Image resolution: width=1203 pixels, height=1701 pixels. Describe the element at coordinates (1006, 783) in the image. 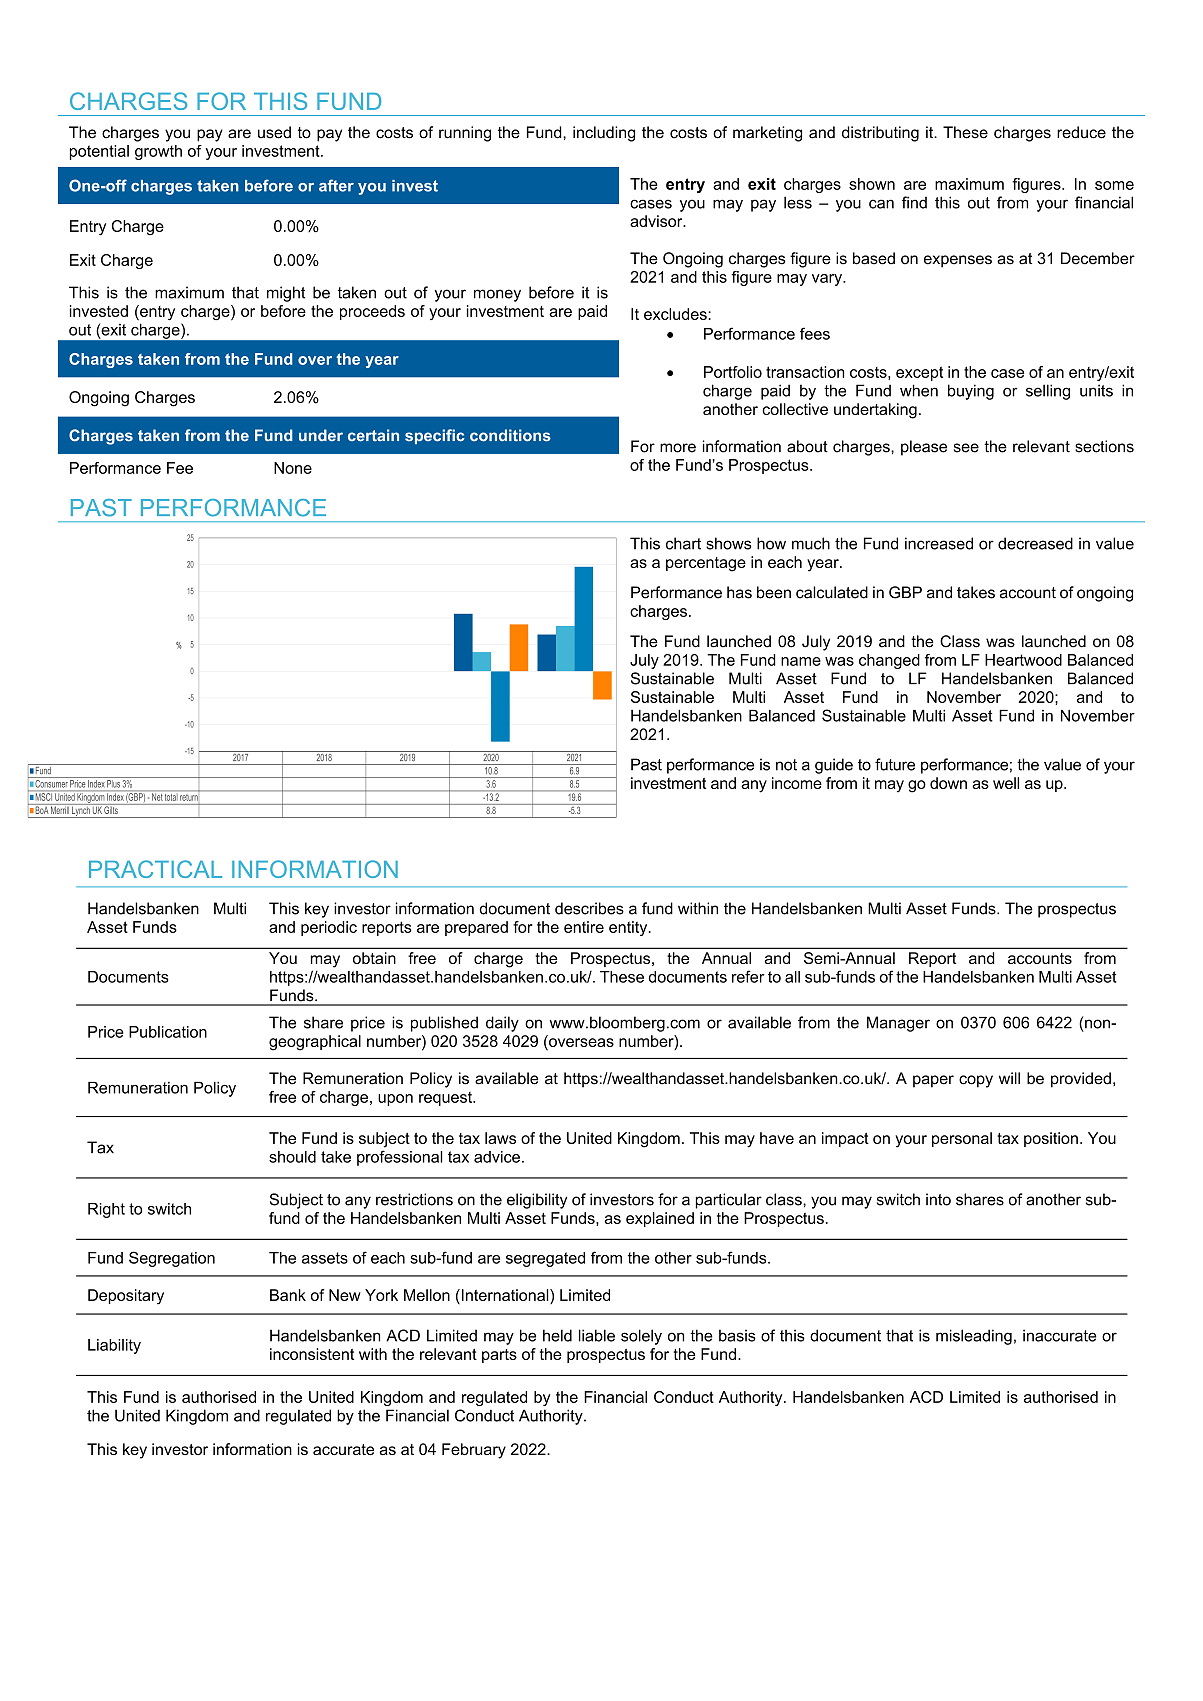

I see `well` at that location.
